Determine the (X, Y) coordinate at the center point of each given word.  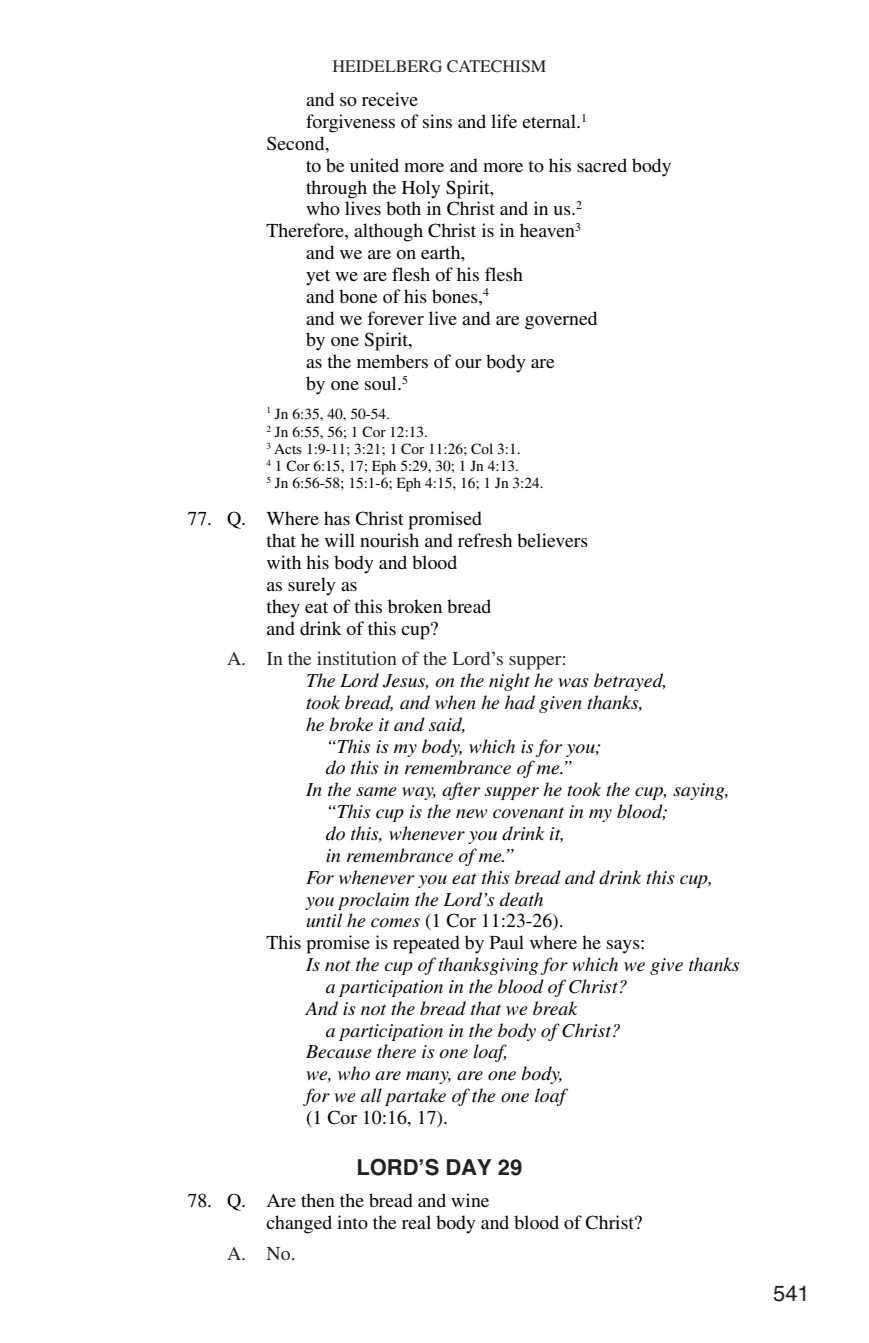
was (573, 682)
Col (482, 449)
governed (561, 320)
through (336, 189)
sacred (602, 165)
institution (357, 658)
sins (437, 121)
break (555, 1008)
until (324, 920)
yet (318, 278)
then (318, 1200)
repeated (426, 944)
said (447, 725)
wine (470, 1200)
